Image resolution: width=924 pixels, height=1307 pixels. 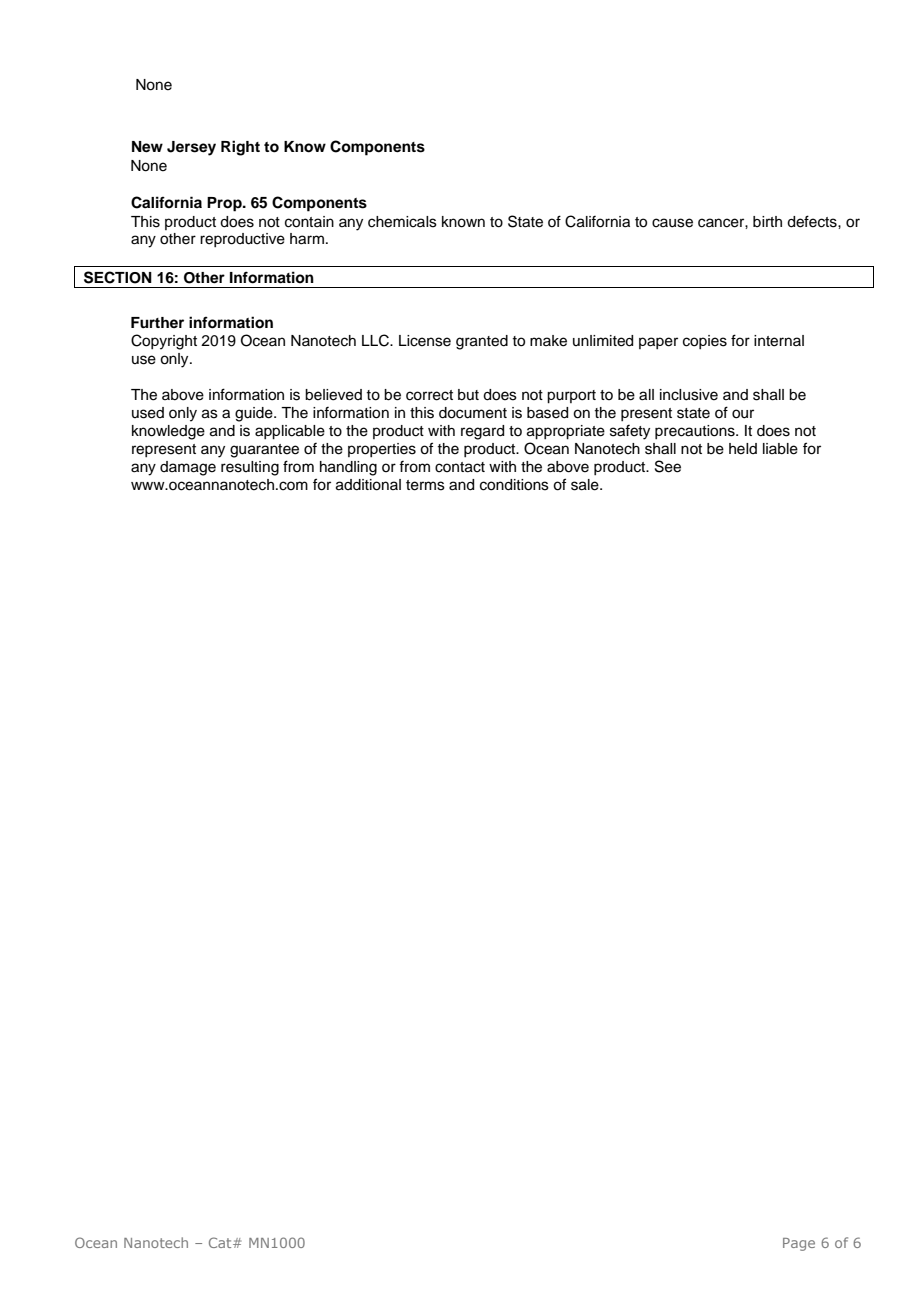 I want to click on Jersey, so click(x=191, y=148).
